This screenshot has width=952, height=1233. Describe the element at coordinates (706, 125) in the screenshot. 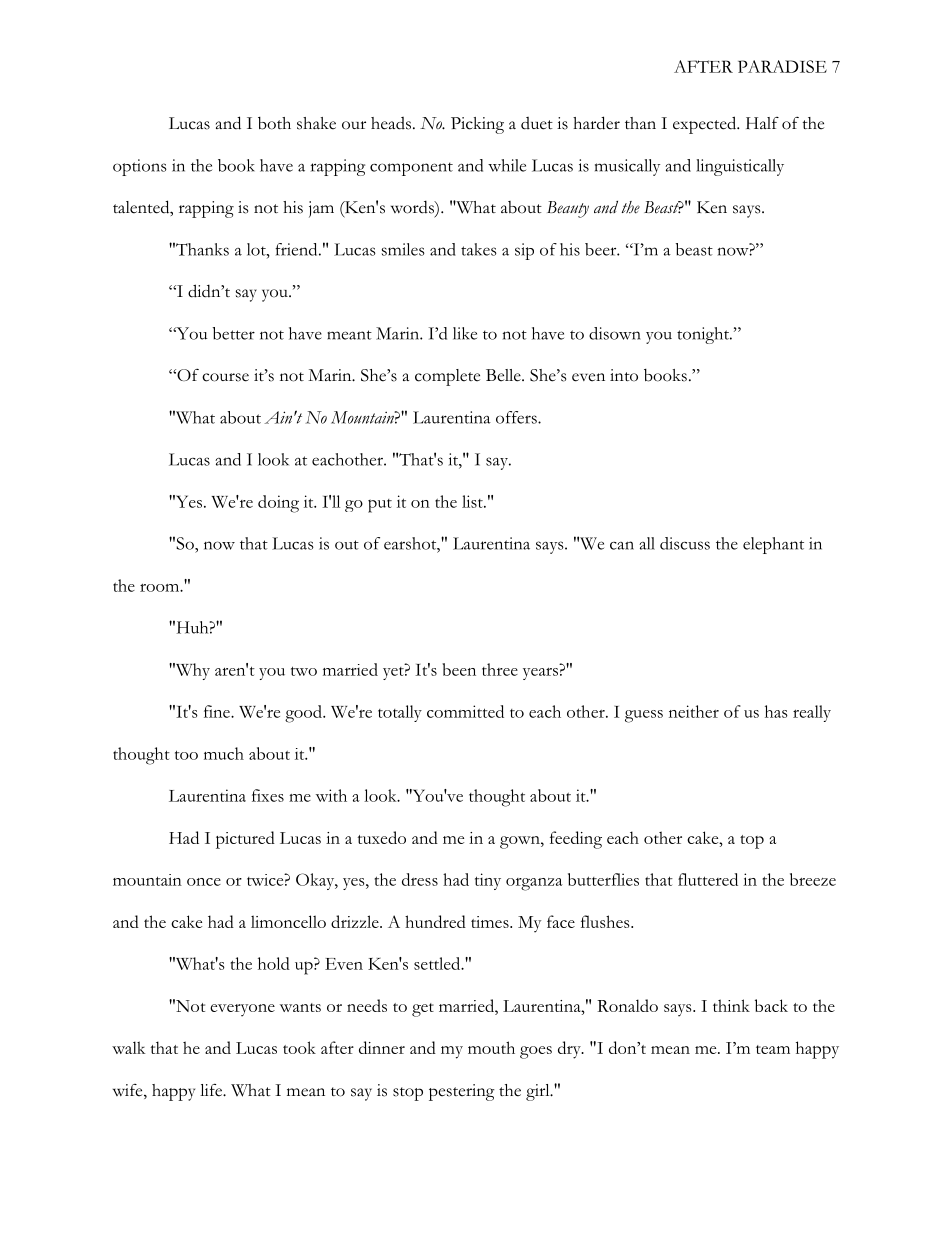

I see `expected` at that location.
